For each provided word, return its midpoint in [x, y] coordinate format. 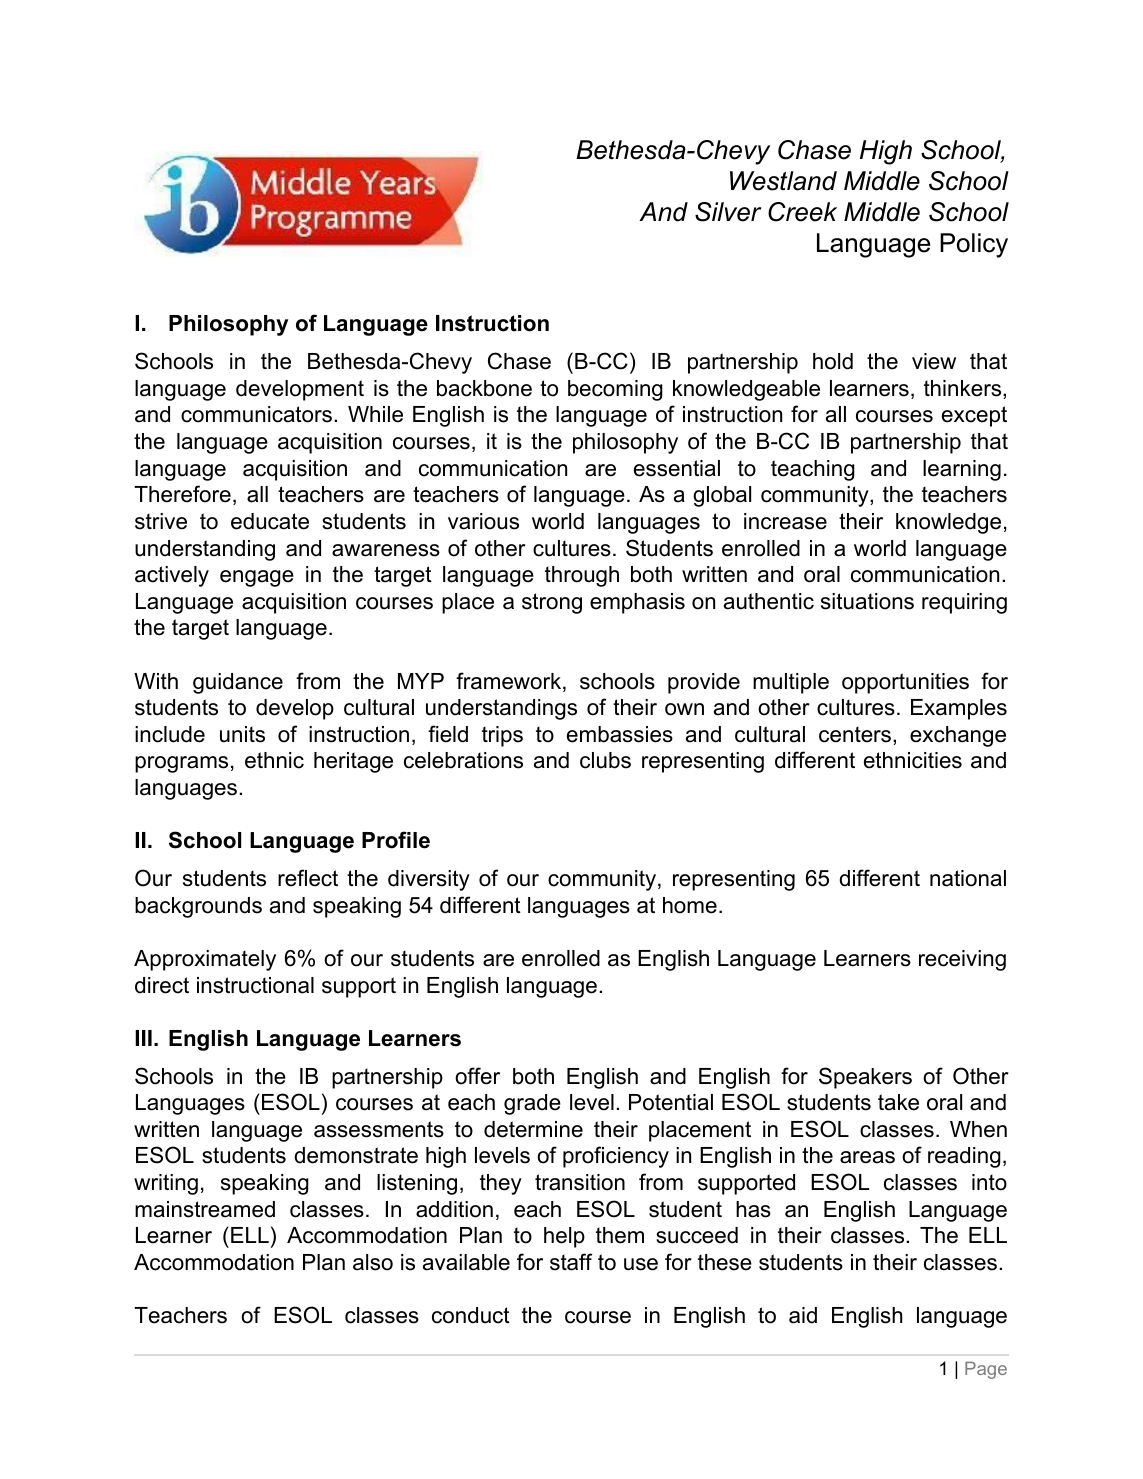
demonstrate [356, 1155]
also [373, 1262]
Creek [802, 212]
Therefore [182, 494]
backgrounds [198, 907]
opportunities [905, 683]
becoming [615, 390]
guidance [238, 683]
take [898, 1102]
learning [962, 470]
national [968, 878]
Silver [728, 212]
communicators [256, 414]
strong [552, 603]
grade [532, 1104]
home [690, 905]
